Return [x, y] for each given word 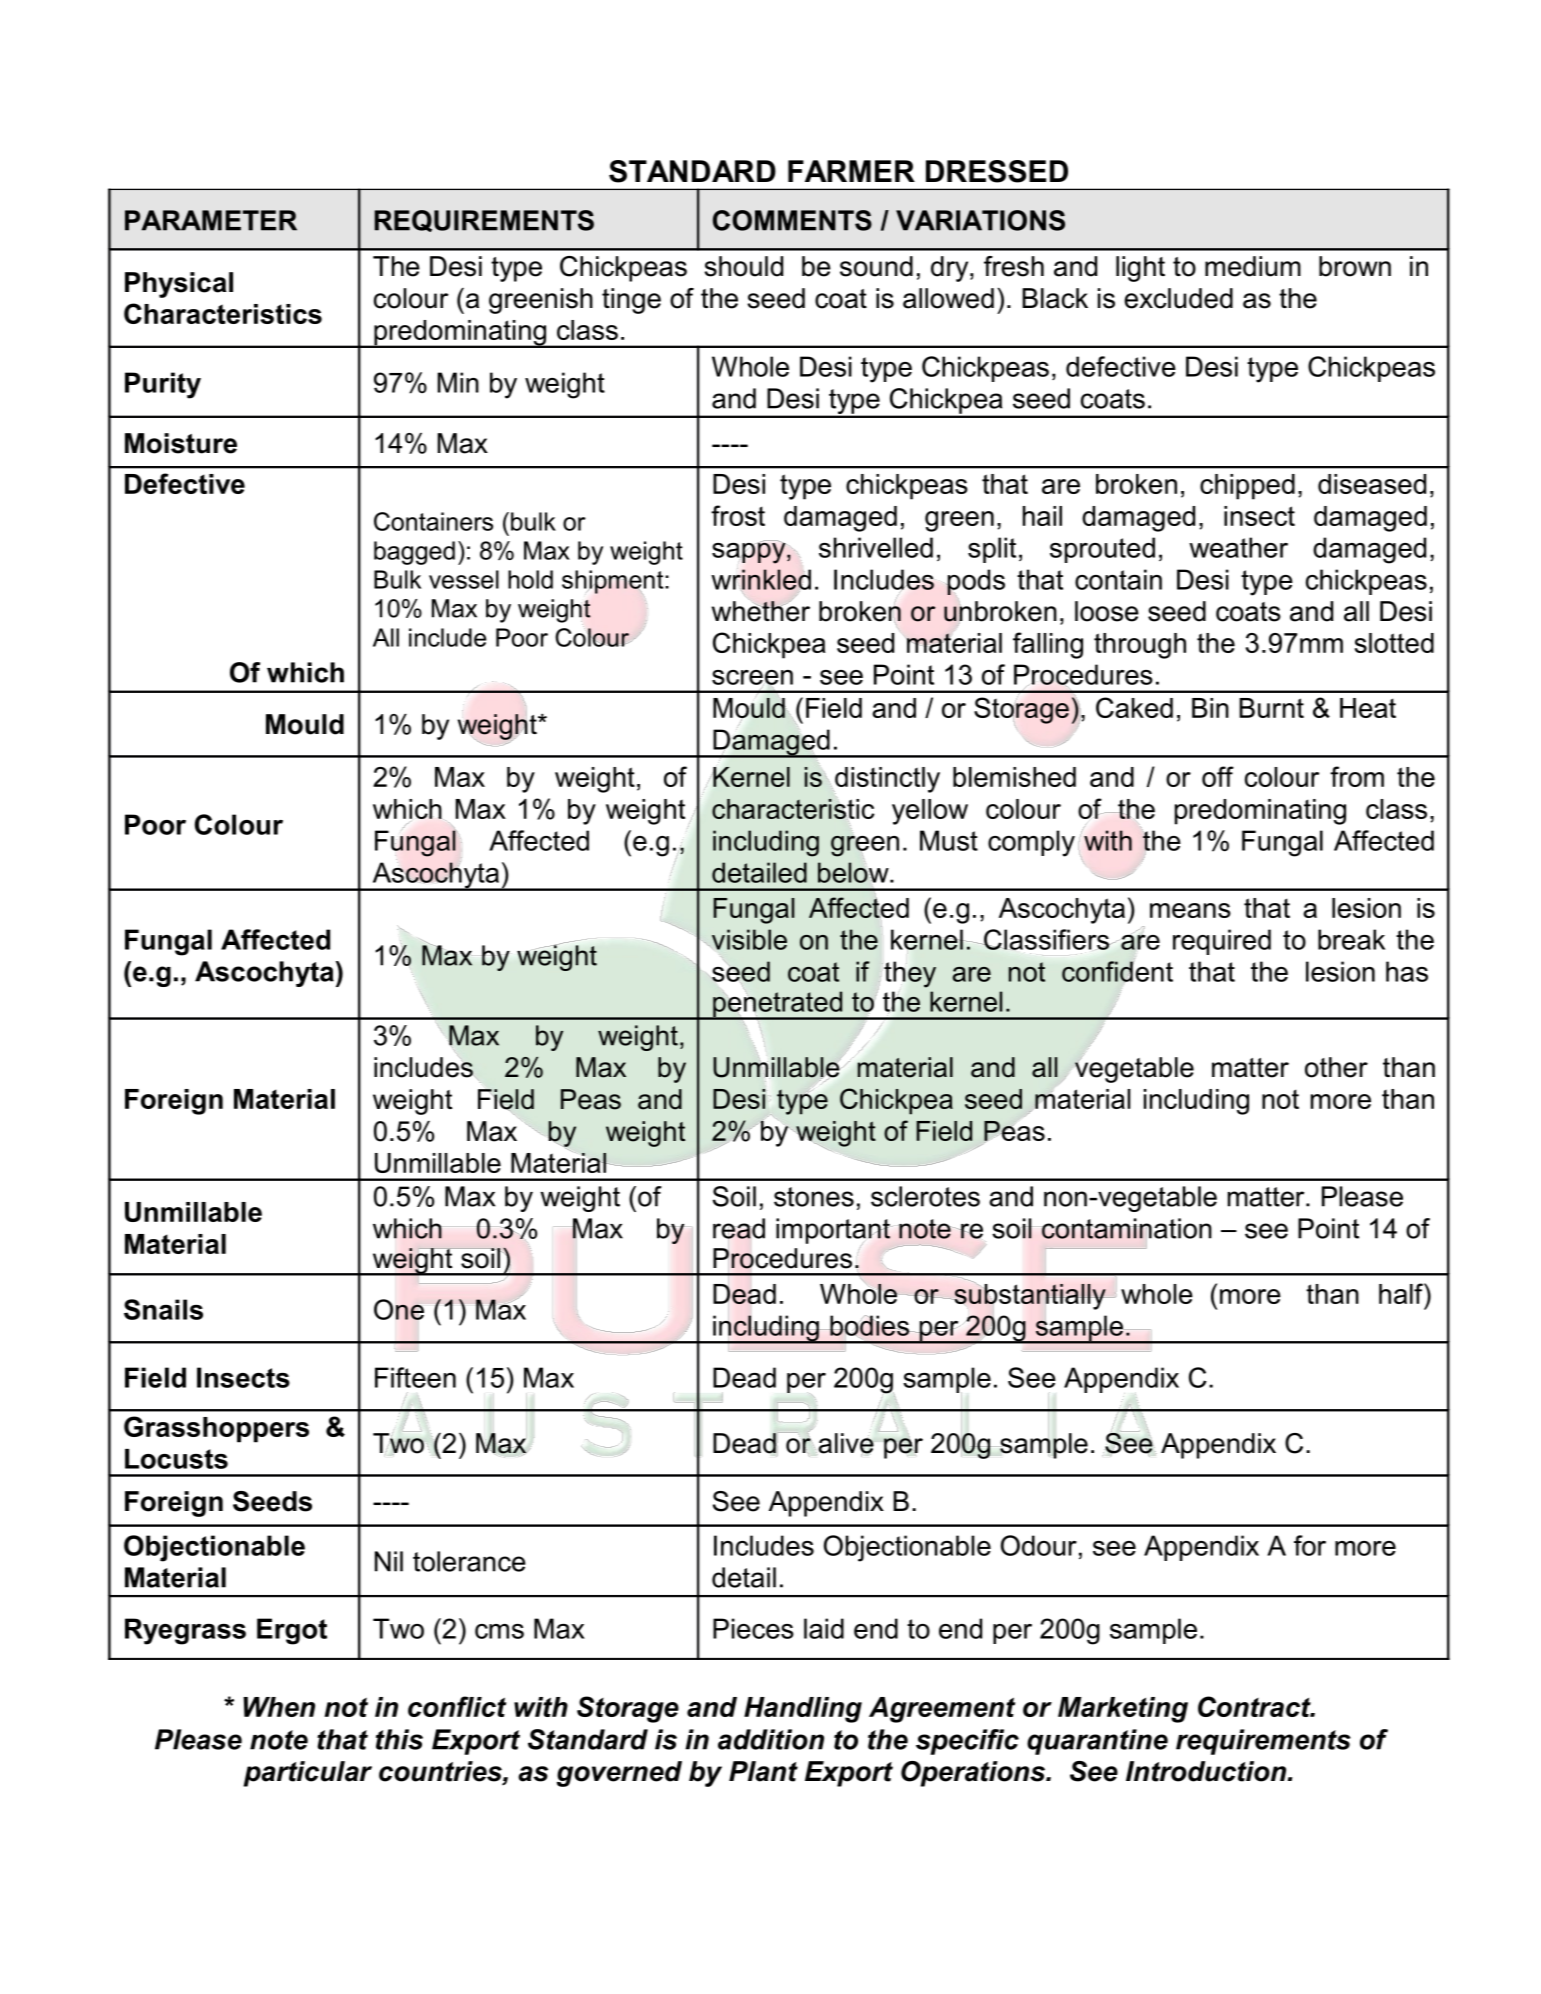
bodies [869, 1326]
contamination [1127, 1229]
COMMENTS [792, 220]
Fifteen [415, 1377]
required [1222, 942]
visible [749, 939]
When [279, 1707]
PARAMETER [211, 220]
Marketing [1123, 1710]
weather [1238, 547]
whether [761, 610]
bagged [414, 553]
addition [771, 1739]
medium [1253, 266]
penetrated [778, 1005]
